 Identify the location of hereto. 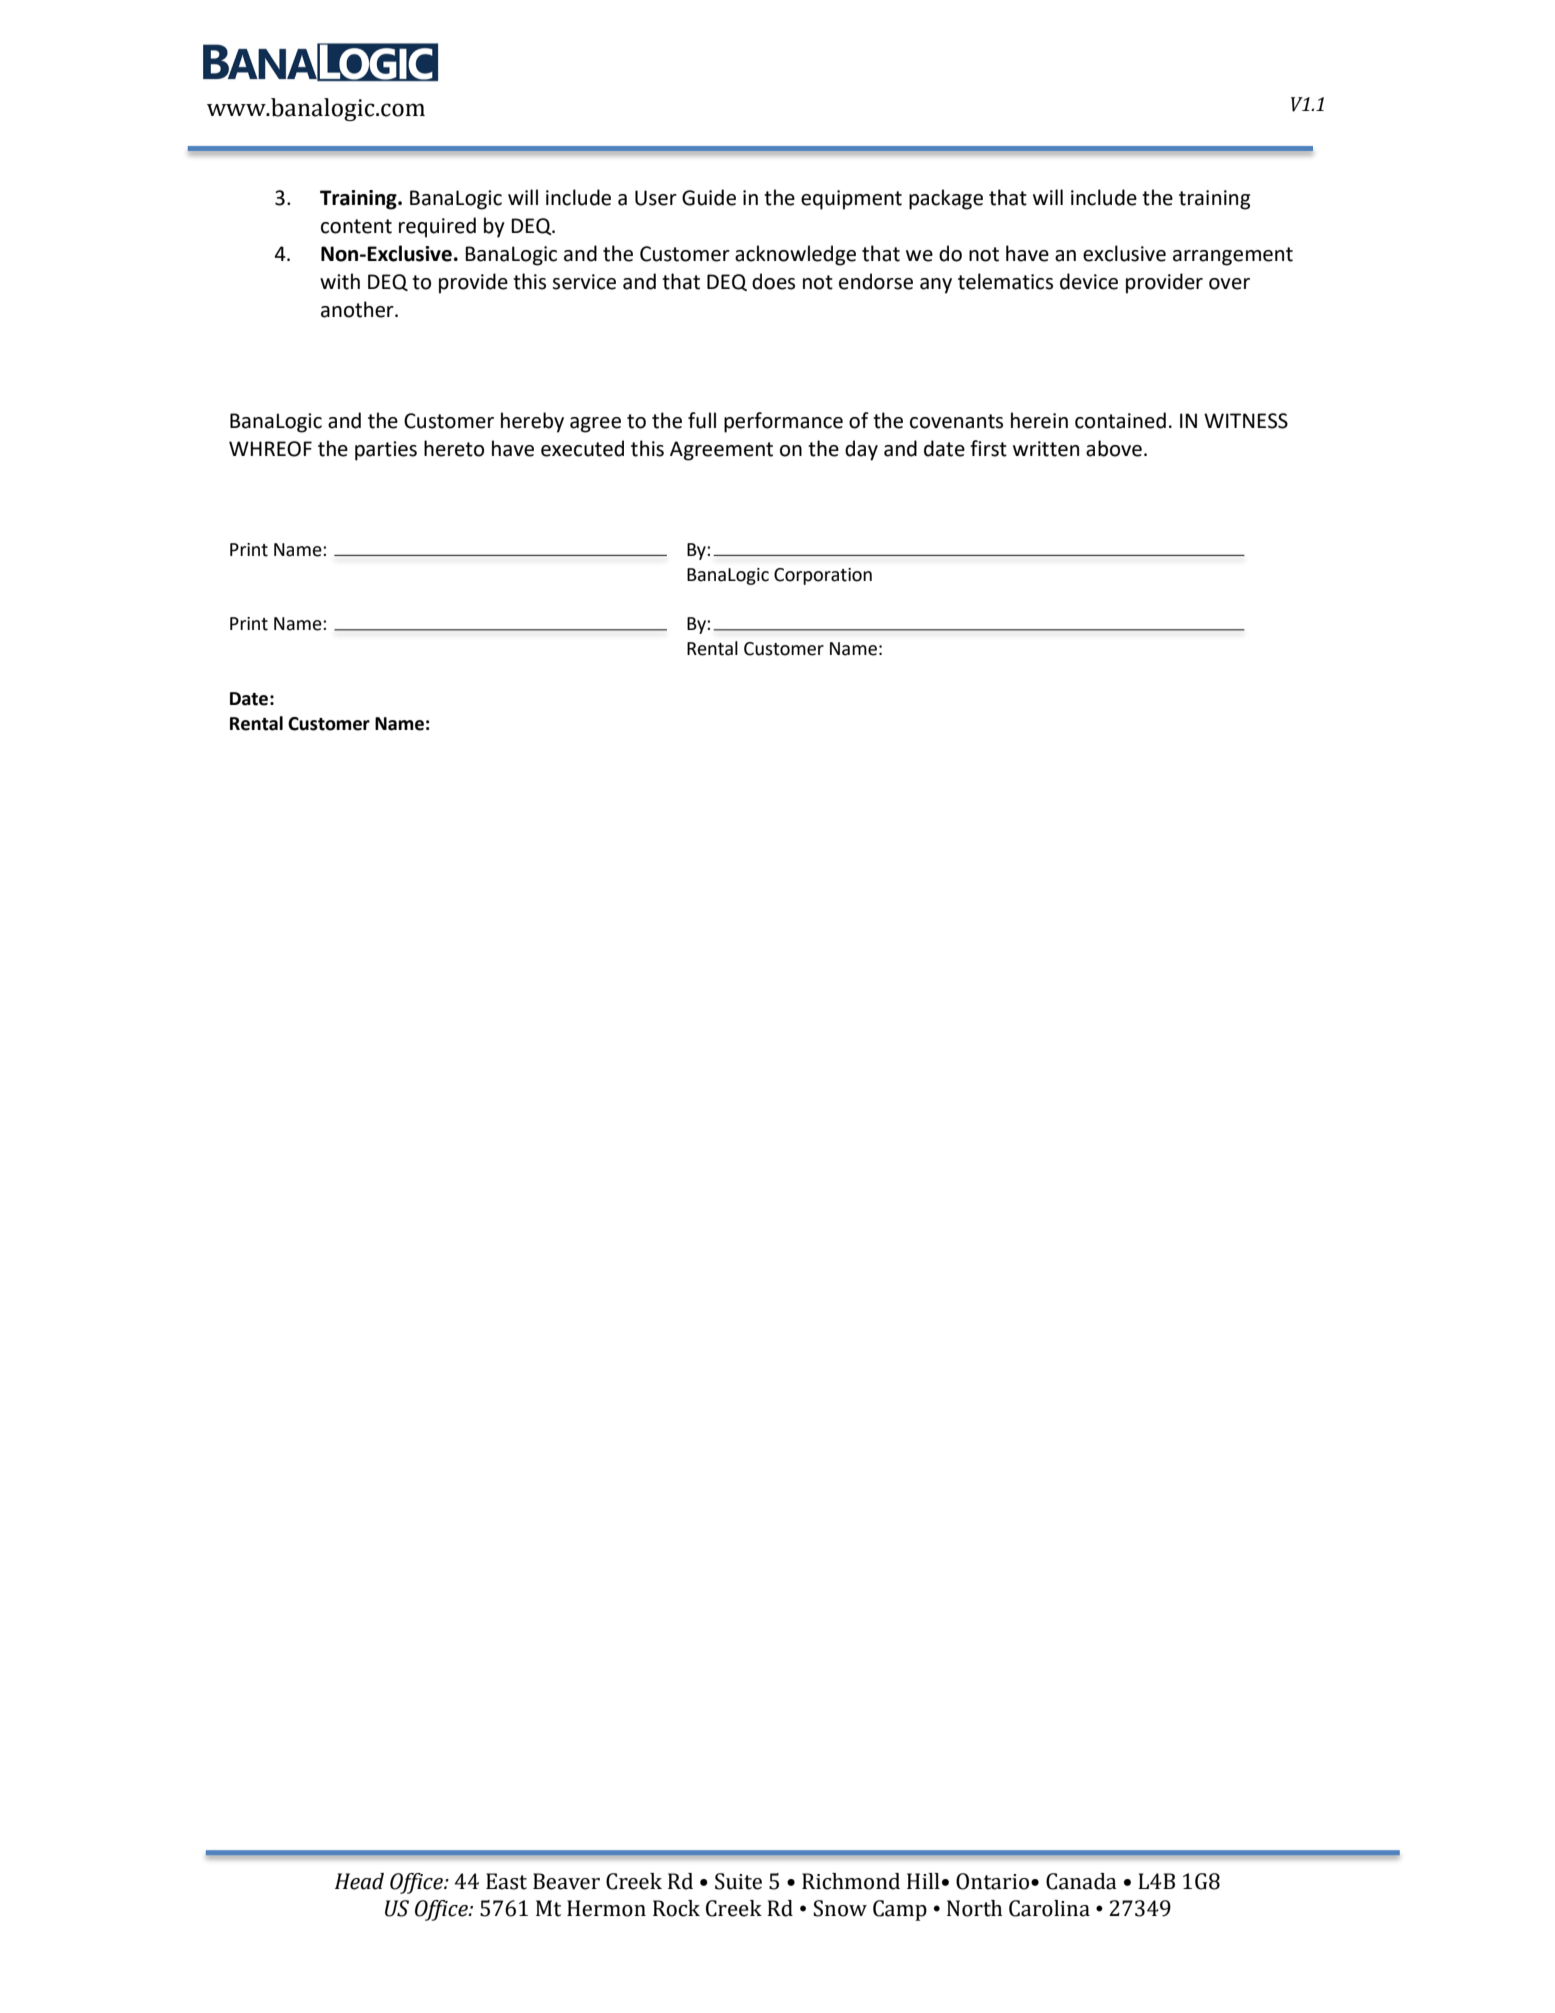
(454, 448).
